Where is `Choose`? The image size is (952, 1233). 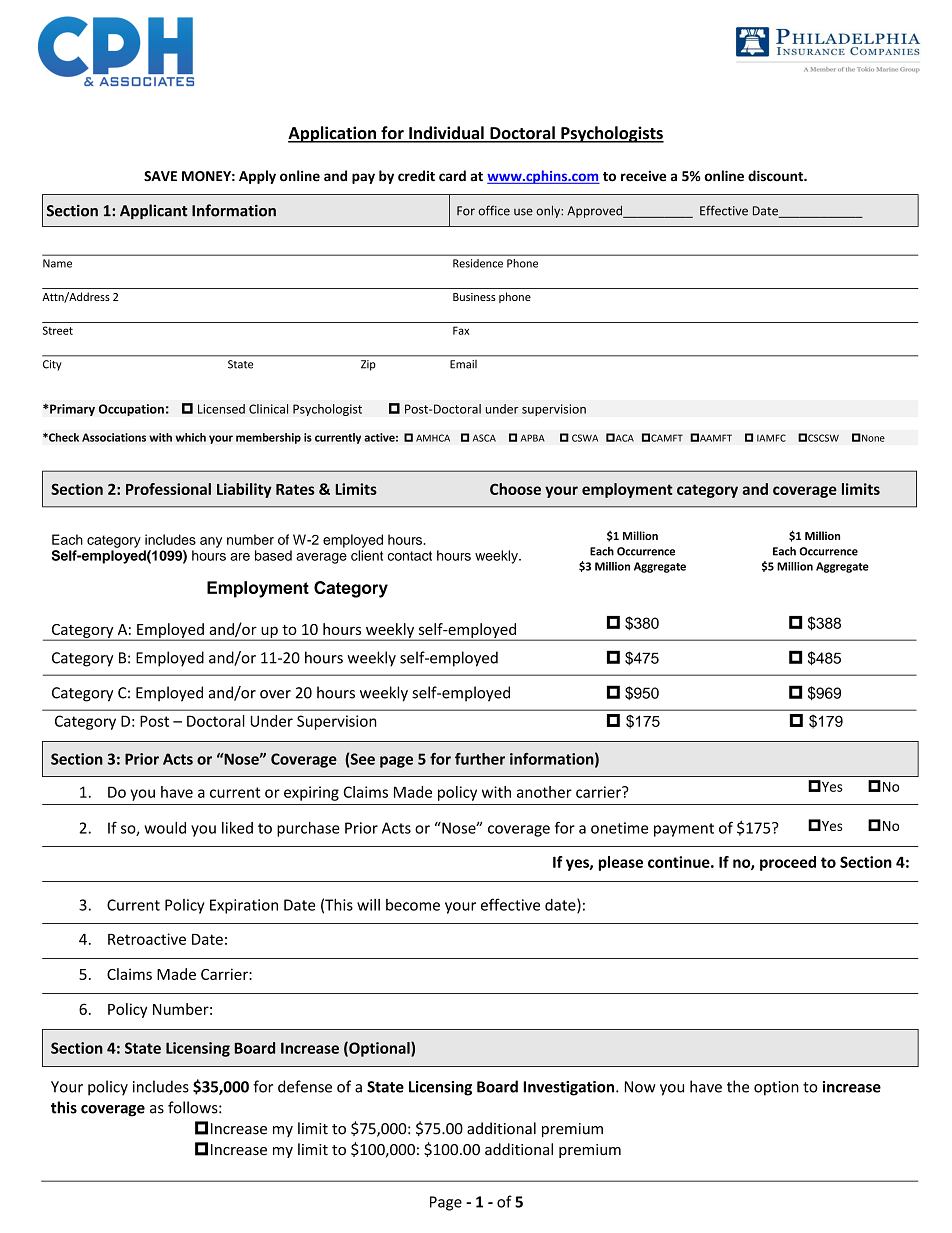 Choose is located at coordinates (515, 489).
